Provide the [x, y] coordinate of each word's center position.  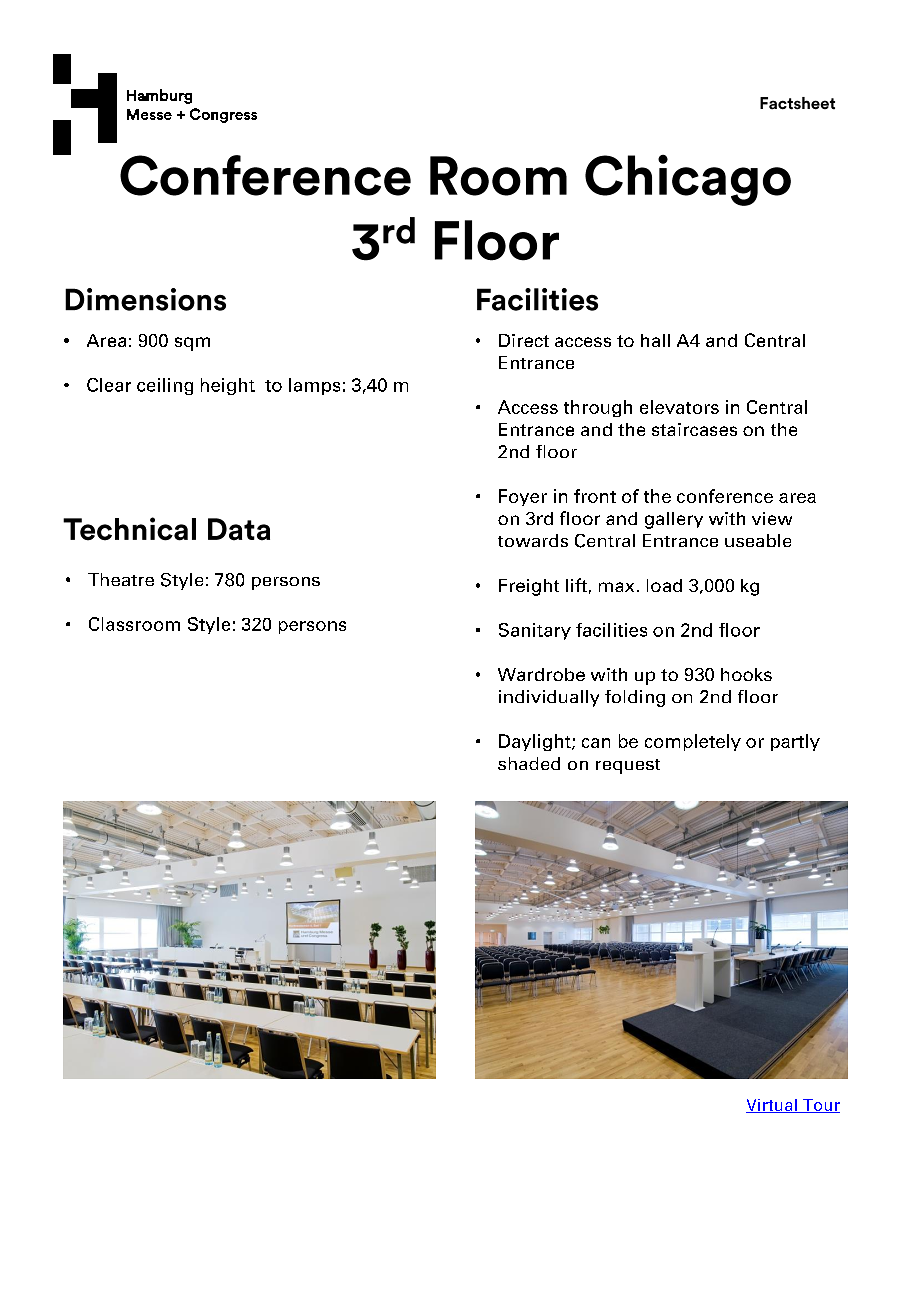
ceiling [165, 386]
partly [795, 742]
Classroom [134, 624]
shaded [529, 763]
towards [533, 540]
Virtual [772, 1106]
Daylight [536, 742]
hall [655, 340]
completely [693, 742]
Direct [524, 340]
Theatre [121, 579]
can [596, 743]
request [628, 766]
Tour [820, 1106]
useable [758, 540]
